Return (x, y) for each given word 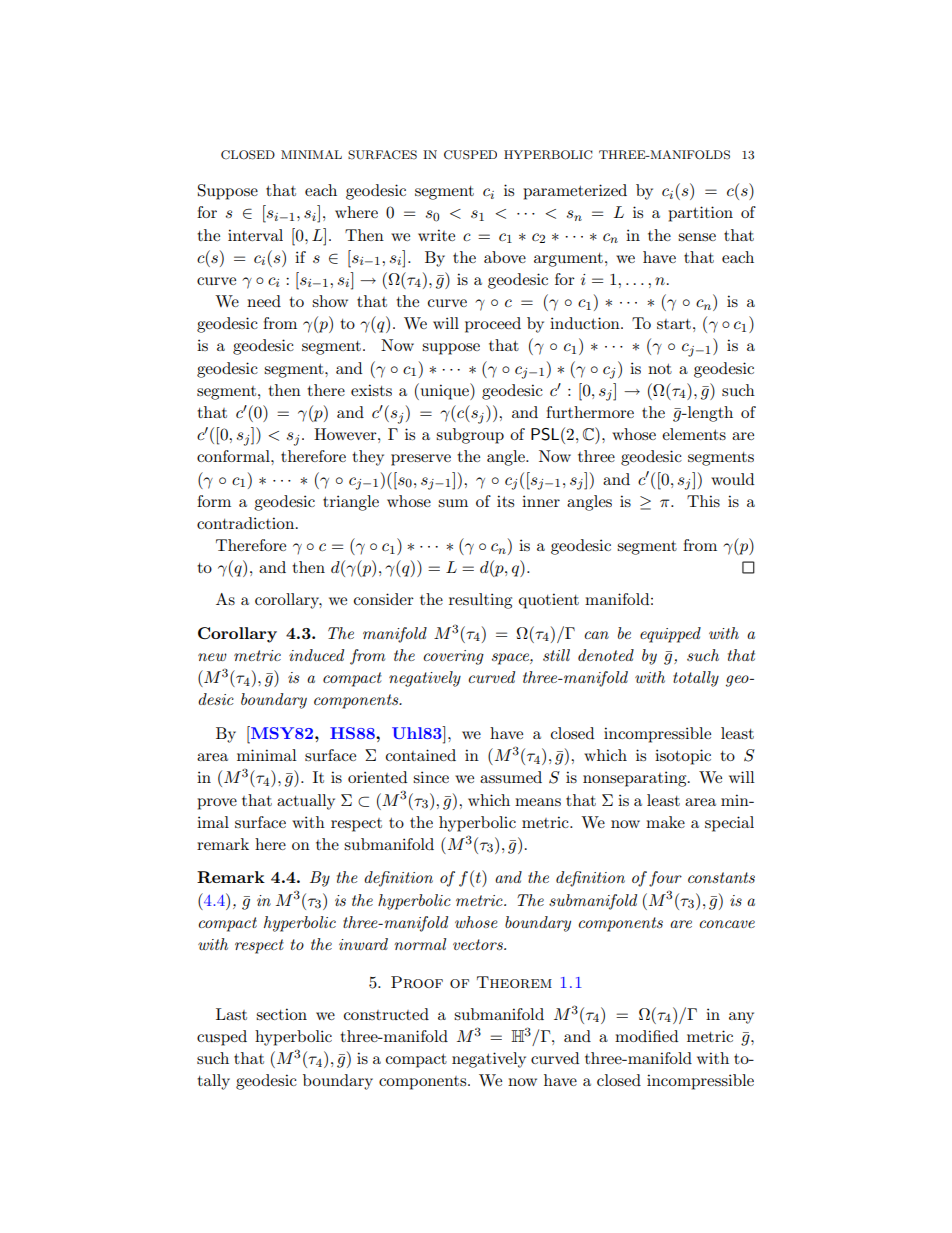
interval (255, 235)
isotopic (683, 757)
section (281, 1014)
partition (700, 214)
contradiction (247, 523)
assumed (511, 777)
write (436, 235)
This (703, 501)
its (505, 501)
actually (306, 802)
